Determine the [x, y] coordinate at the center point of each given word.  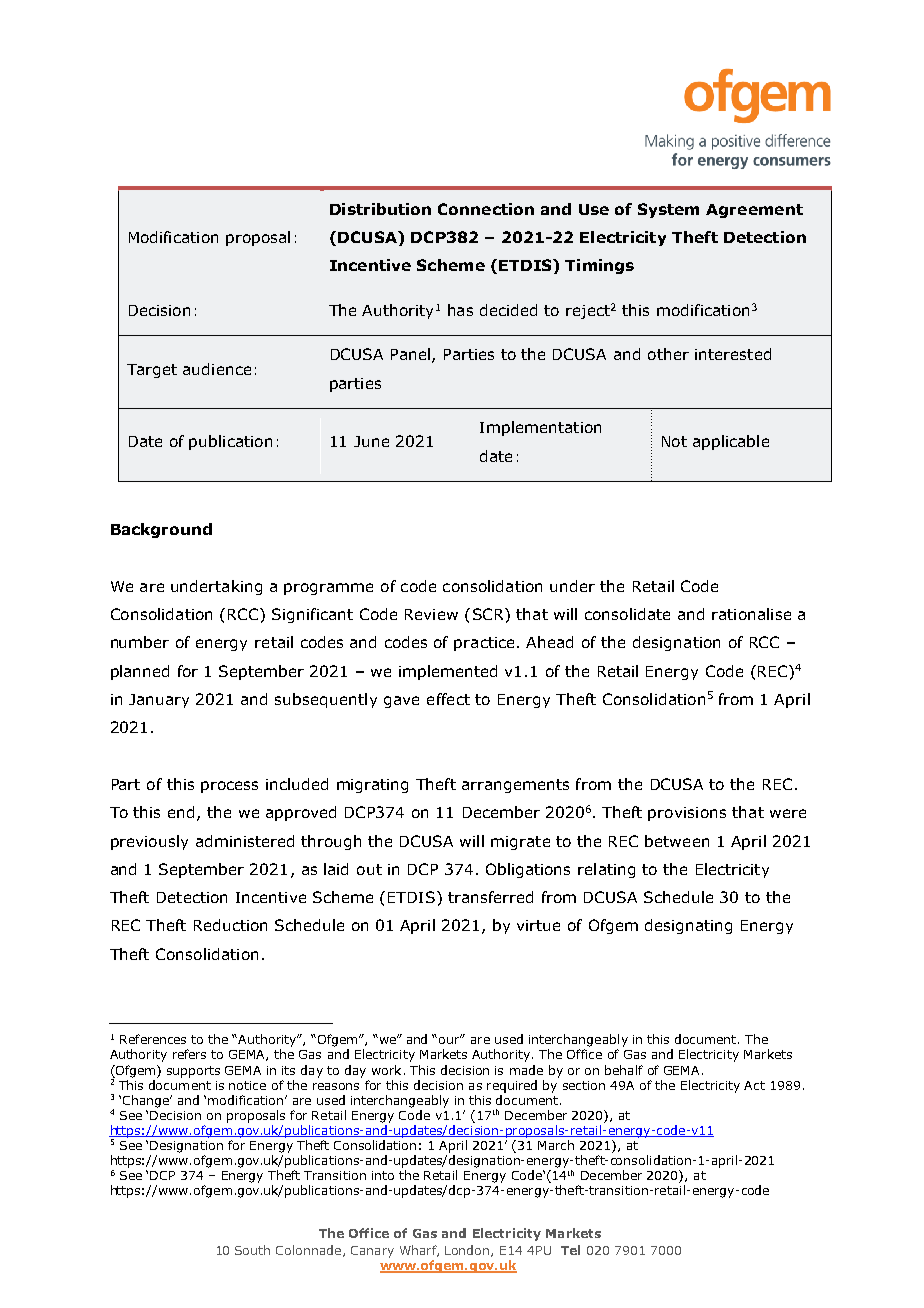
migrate [520, 843]
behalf [624, 1070]
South [252, 1250]
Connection [486, 209]
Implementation [540, 428]
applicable [731, 442]
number [140, 642]
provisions [687, 814]
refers [189, 1054]
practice [484, 644]
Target [152, 371]
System [668, 210]
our [450, 1039]
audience [217, 369]
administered [245, 841]
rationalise [751, 614]
